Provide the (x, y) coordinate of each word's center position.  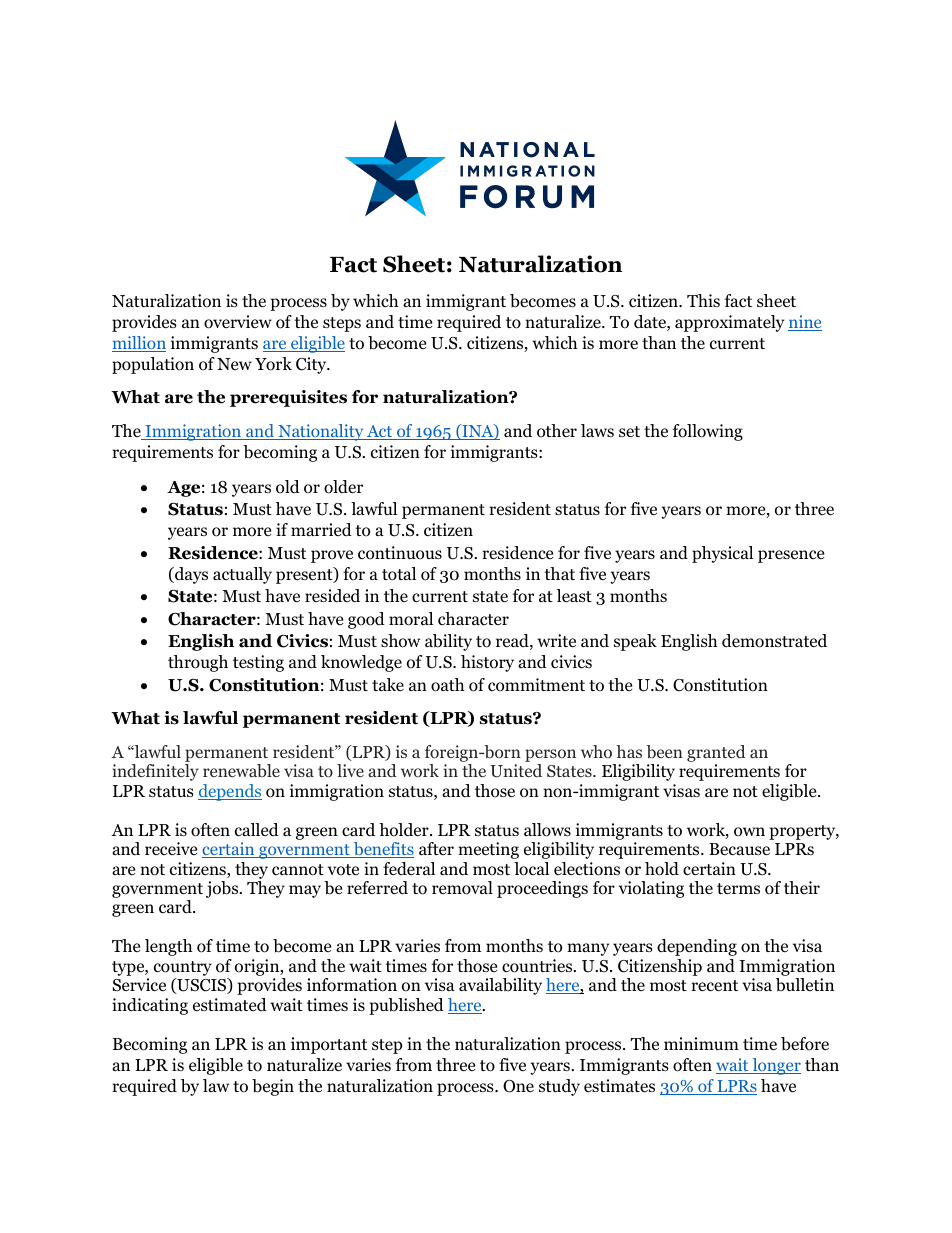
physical (722, 554)
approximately (729, 323)
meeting (488, 850)
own (749, 832)
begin (273, 1087)
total (399, 574)
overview (238, 322)
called (257, 829)
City (312, 365)
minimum (701, 1043)
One (518, 1086)
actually (242, 575)
